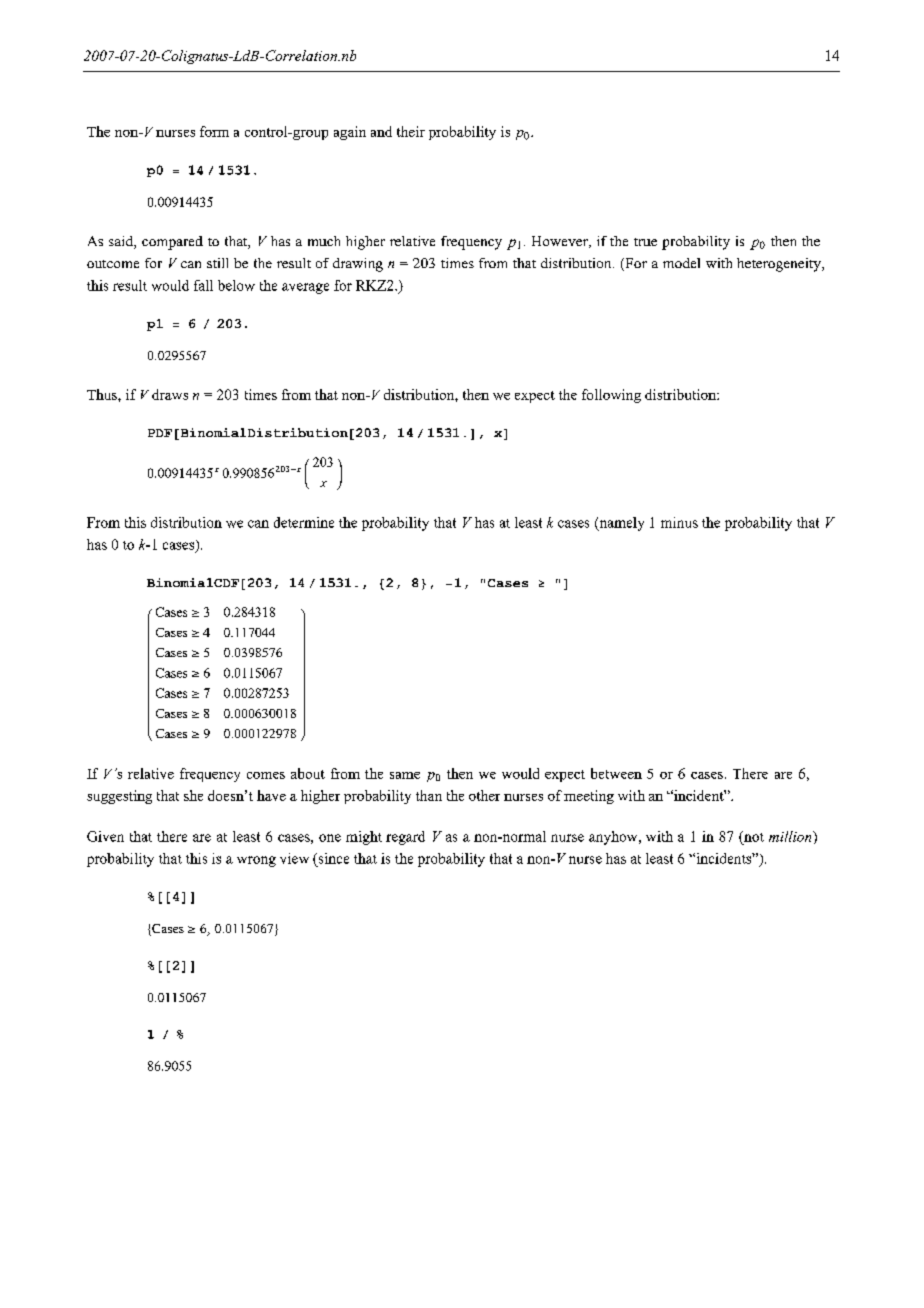 The height and width of the document is (1308, 924). I want to click on determine, so click(304, 522).
